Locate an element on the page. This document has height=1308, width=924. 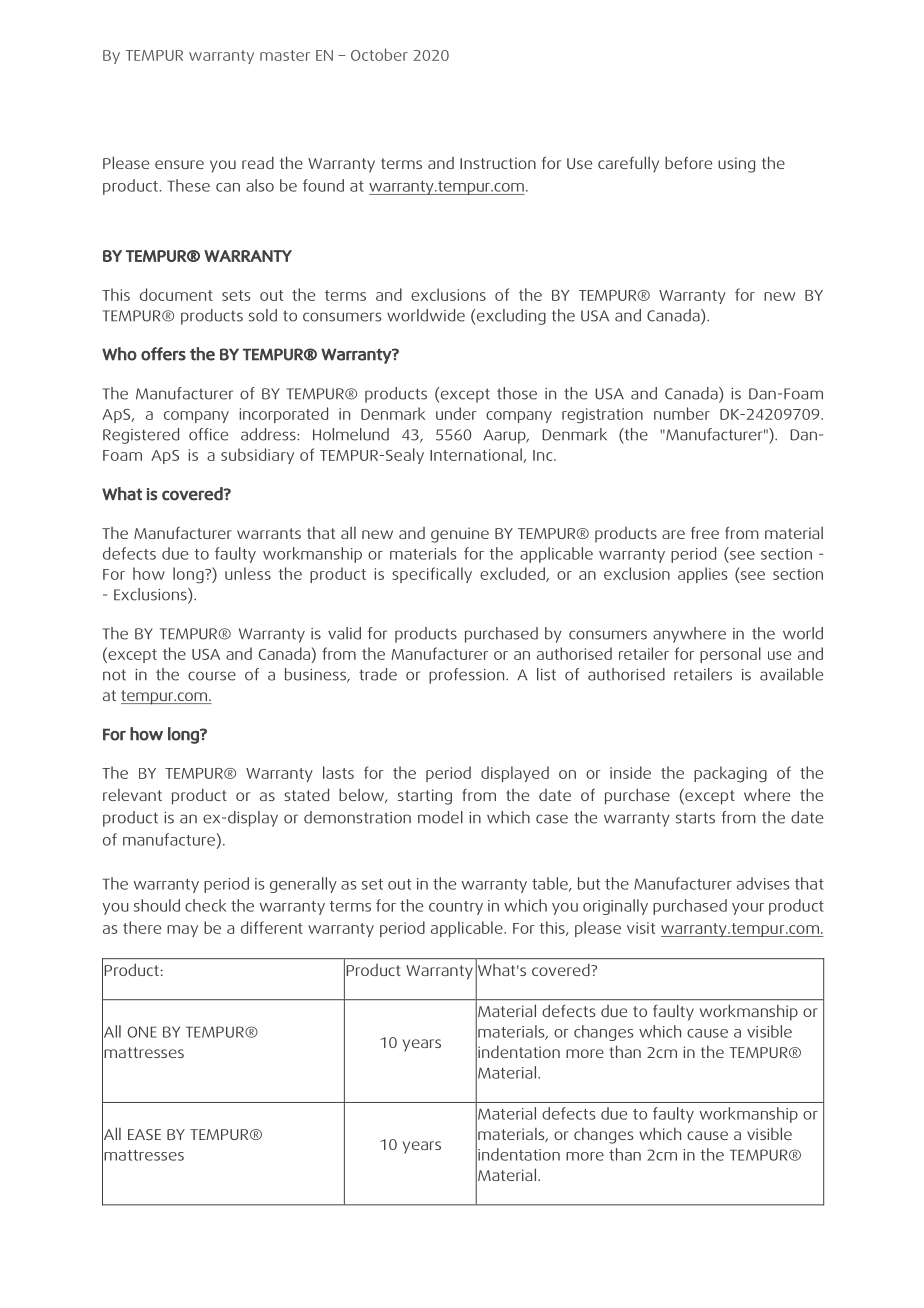
unless is located at coordinates (248, 573).
